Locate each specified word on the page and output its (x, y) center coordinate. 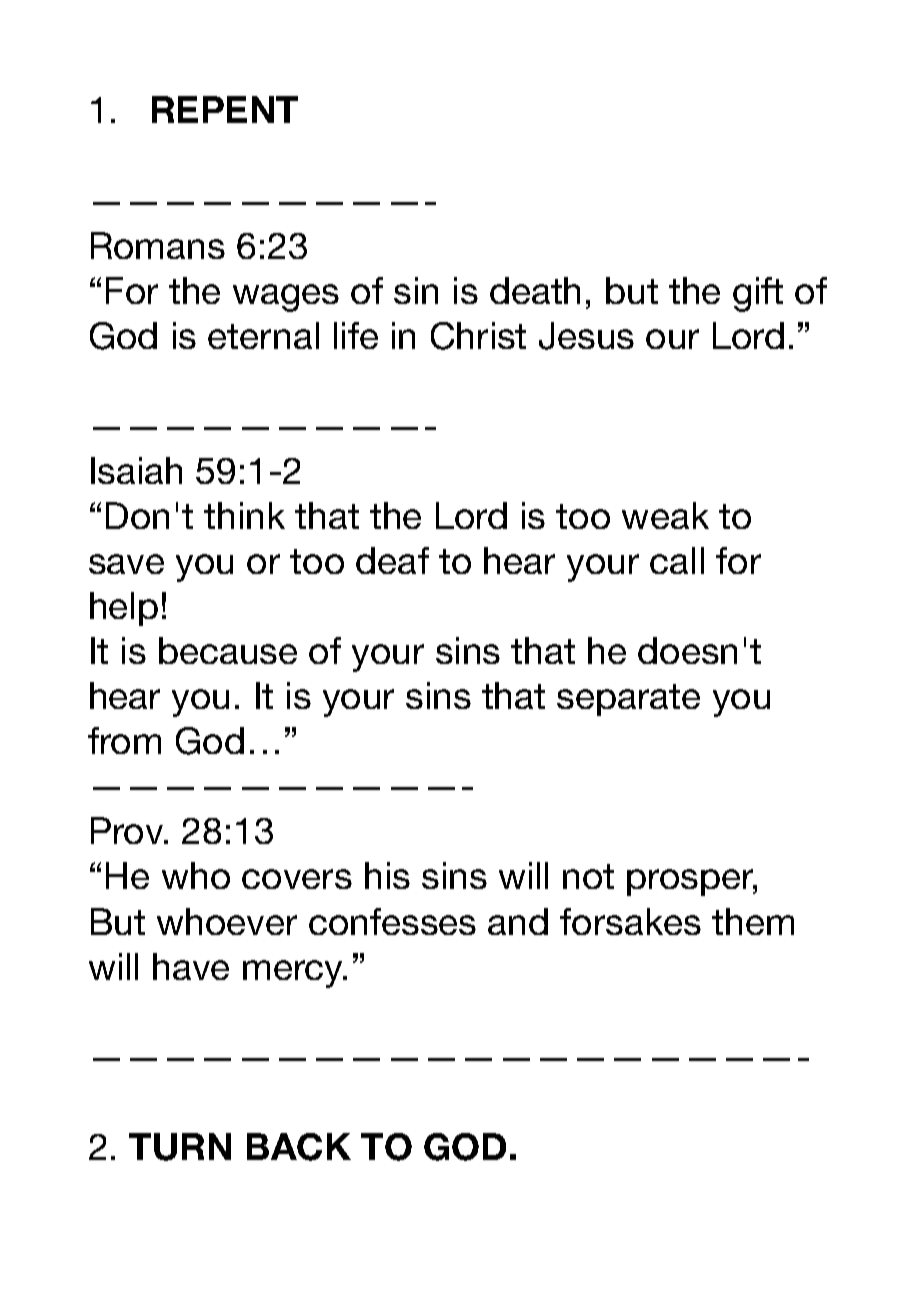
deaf (392, 560)
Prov (128, 830)
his (387, 875)
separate (628, 700)
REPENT (225, 109)
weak (665, 515)
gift (758, 294)
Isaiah (136, 470)
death (535, 290)
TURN (180, 1147)
